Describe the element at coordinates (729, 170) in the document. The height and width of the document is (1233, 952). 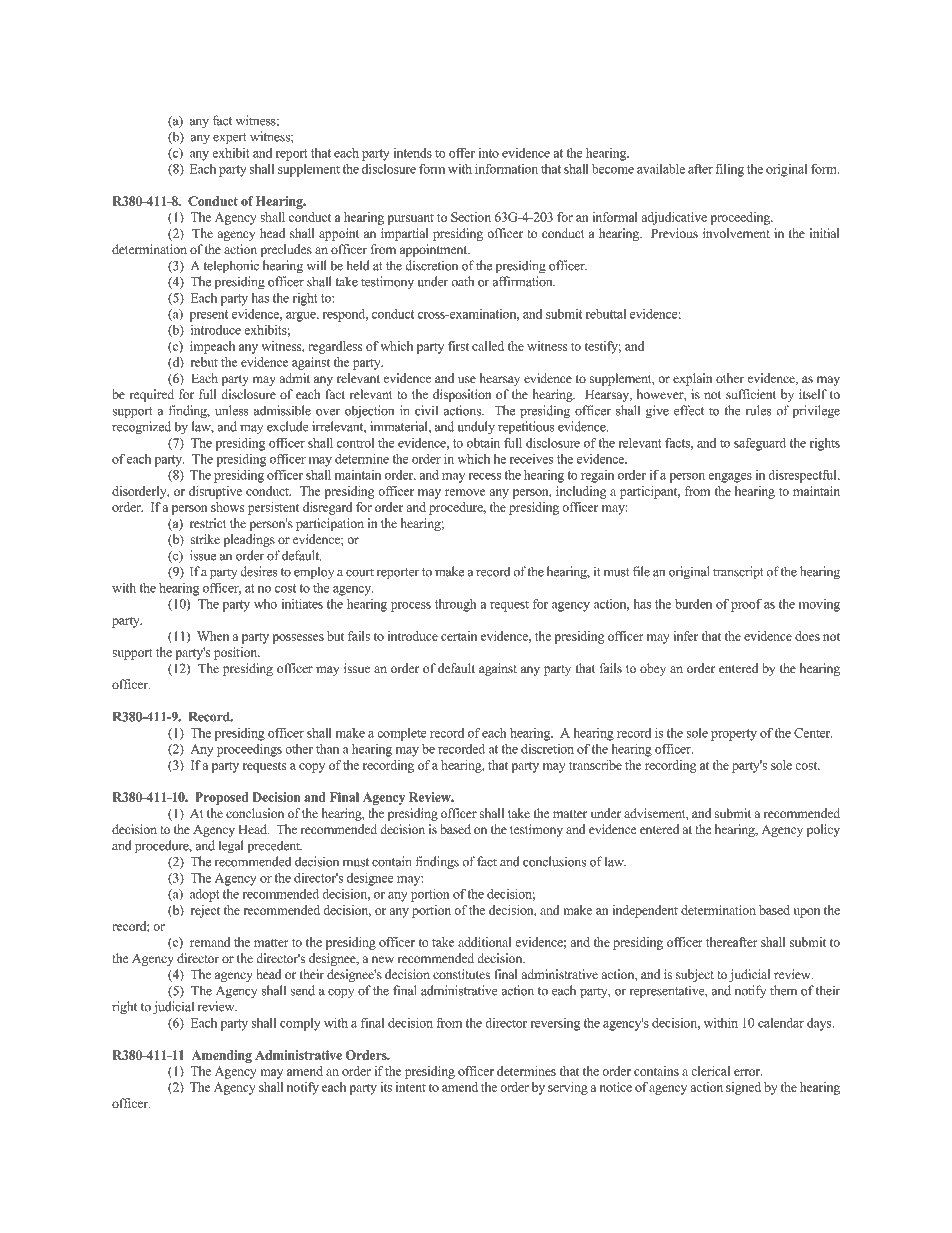
I see `filing` at that location.
